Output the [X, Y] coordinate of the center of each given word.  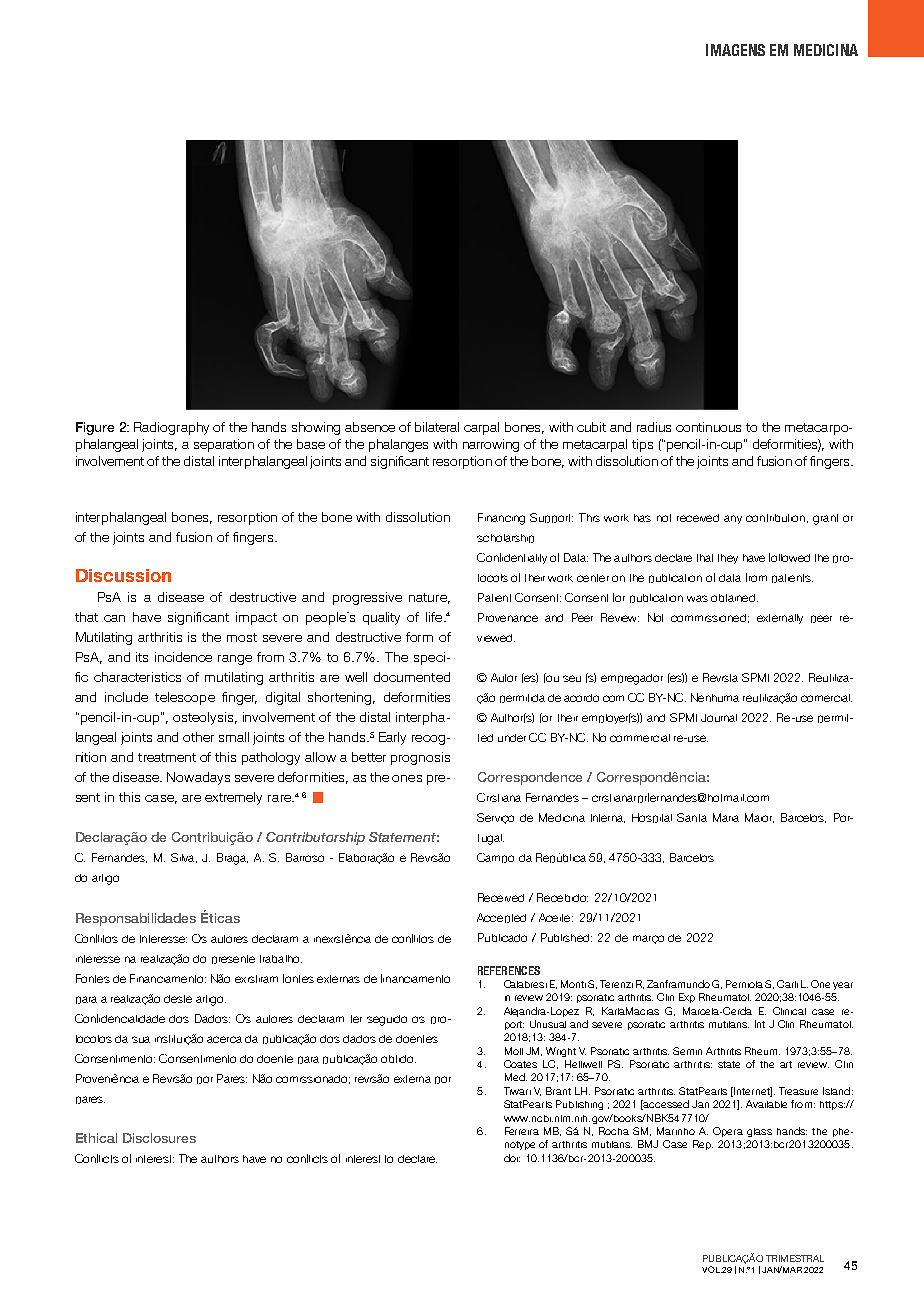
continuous [708, 427]
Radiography [171, 428]
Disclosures [159, 1138]
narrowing [491, 445]
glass [759, 1132]
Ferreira [522, 1131]
